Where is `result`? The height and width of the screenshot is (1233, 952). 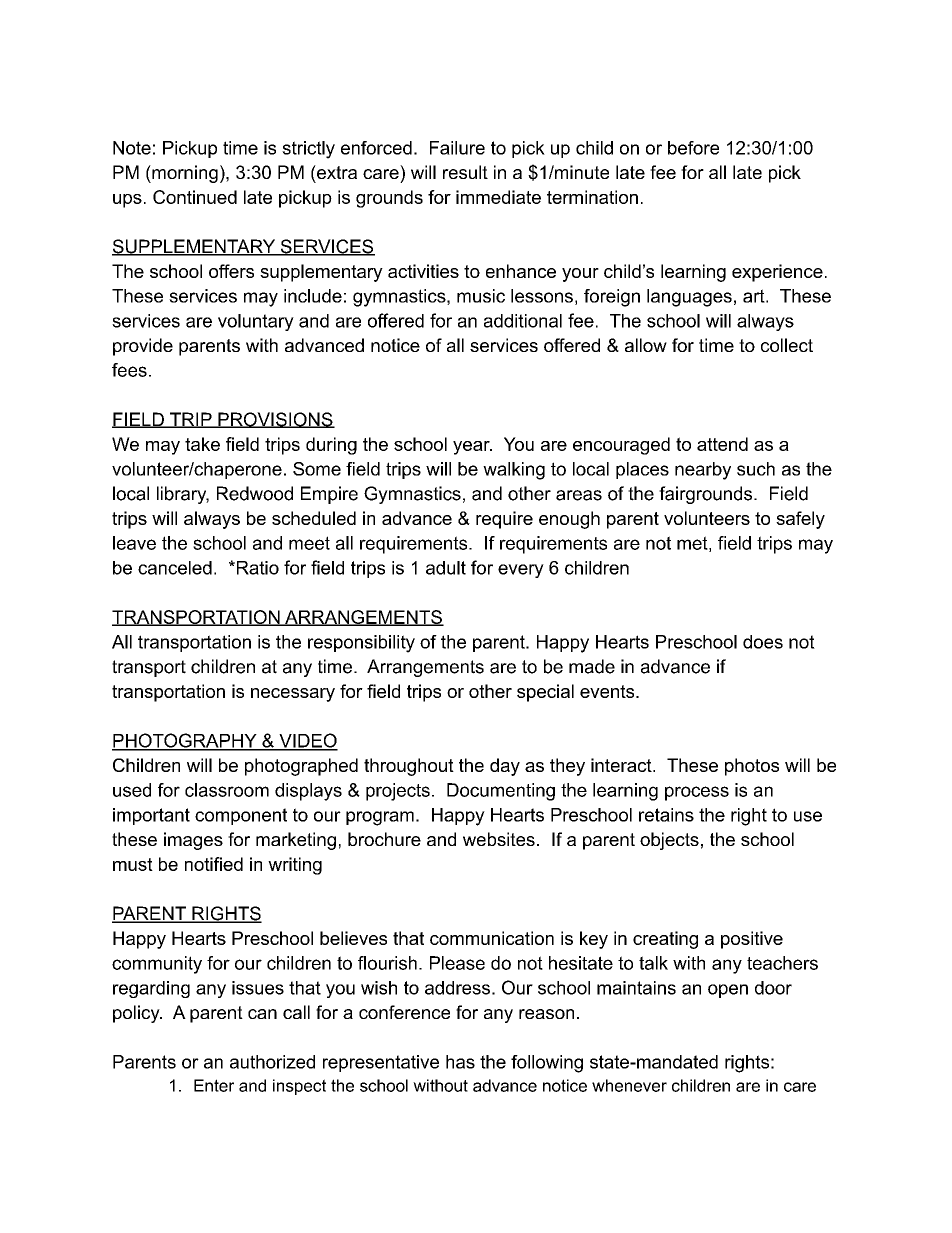
result is located at coordinates (465, 172).
